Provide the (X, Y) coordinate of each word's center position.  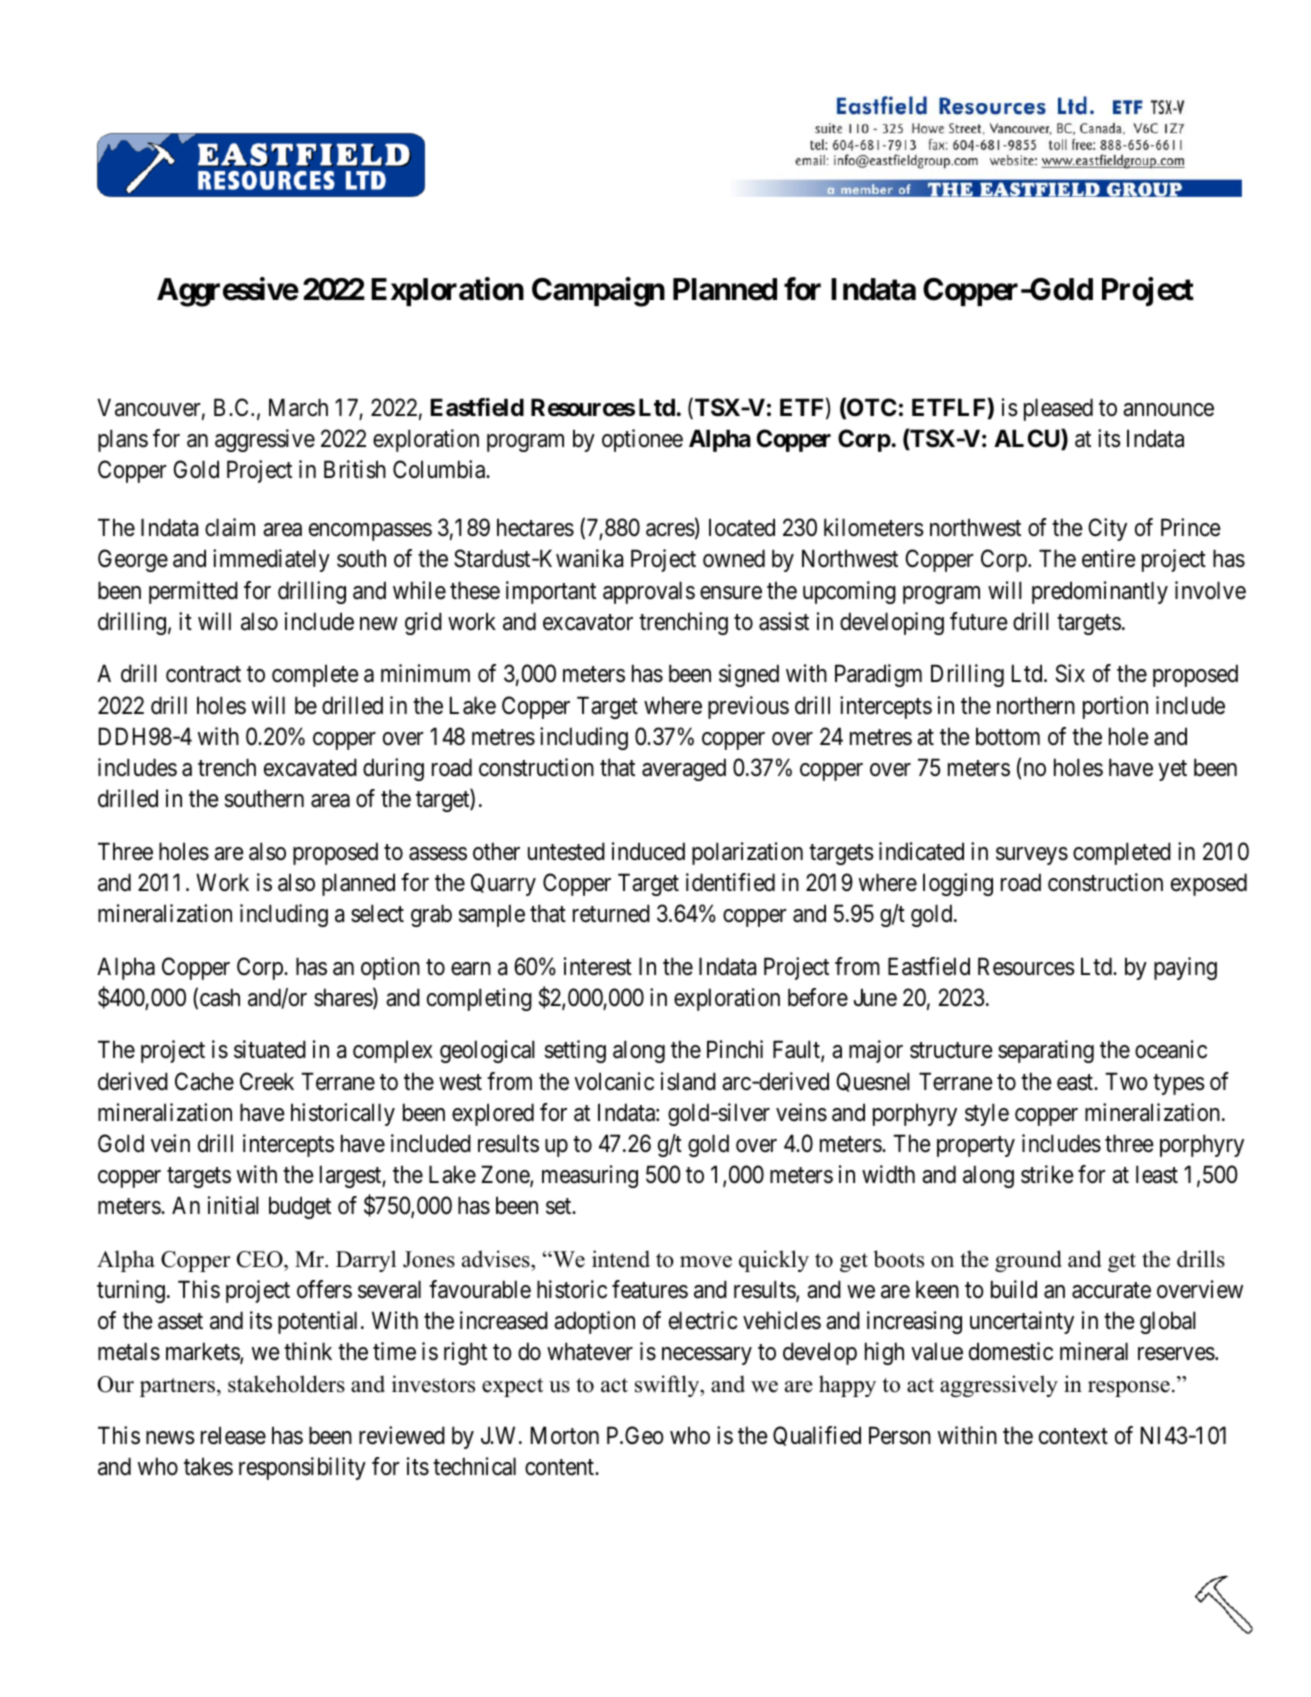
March (298, 407)
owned (734, 558)
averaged (684, 769)
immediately (271, 560)
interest (598, 966)
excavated (310, 767)
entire (1109, 558)
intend (621, 1259)
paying (1185, 968)
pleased (1058, 409)
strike (1047, 1174)
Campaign (598, 292)
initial (233, 1205)
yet (1172, 770)
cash (220, 997)
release (233, 1435)
